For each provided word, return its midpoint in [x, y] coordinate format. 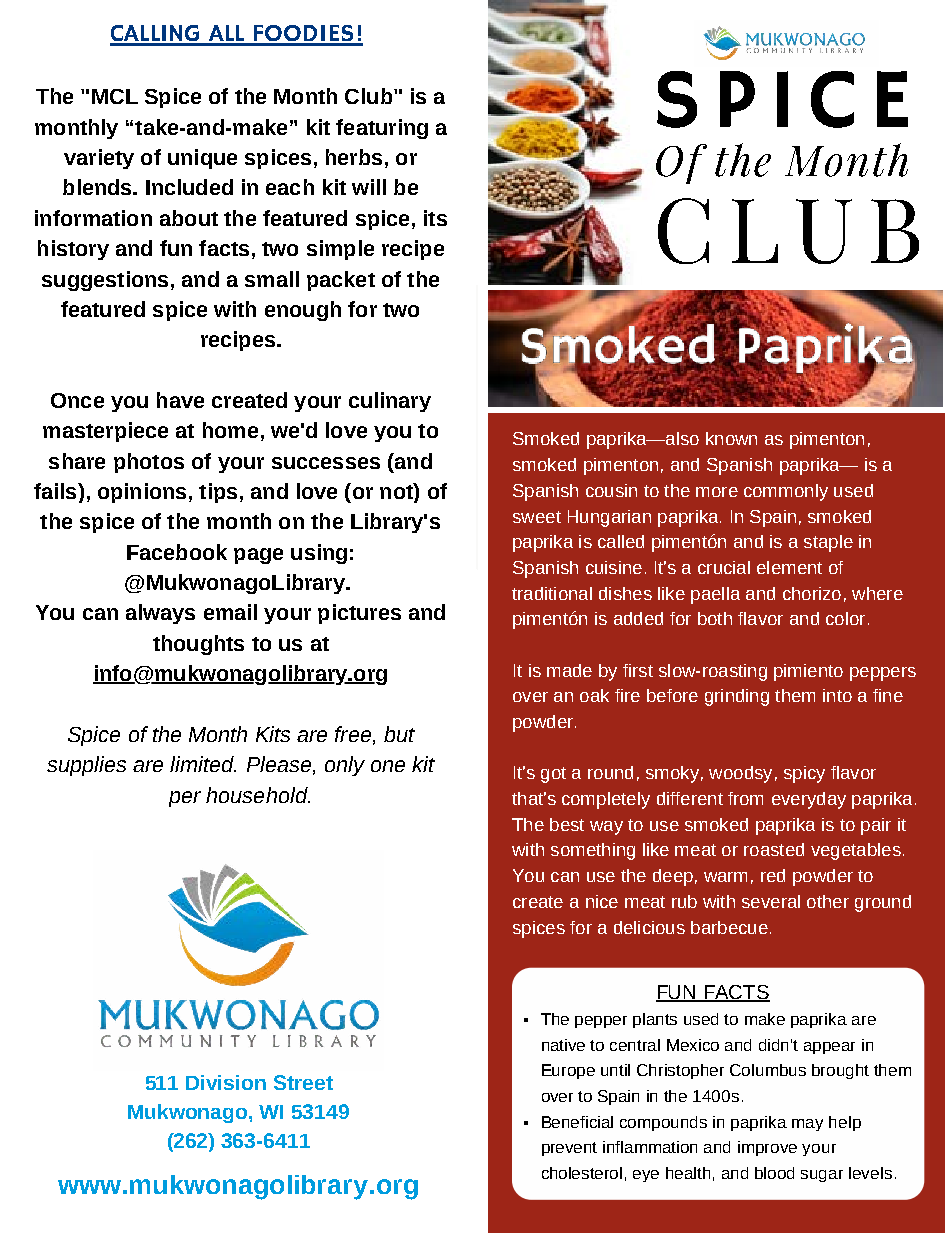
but [399, 734]
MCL [115, 96]
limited [203, 764]
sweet [537, 517]
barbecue [729, 927]
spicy [804, 774]
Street [303, 1082]
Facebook [177, 552]
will [369, 187]
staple [828, 543]
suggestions [105, 281]
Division [226, 1082]
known [731, 438]
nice [602, 901]
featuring [382, 129]
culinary [390, 402]
